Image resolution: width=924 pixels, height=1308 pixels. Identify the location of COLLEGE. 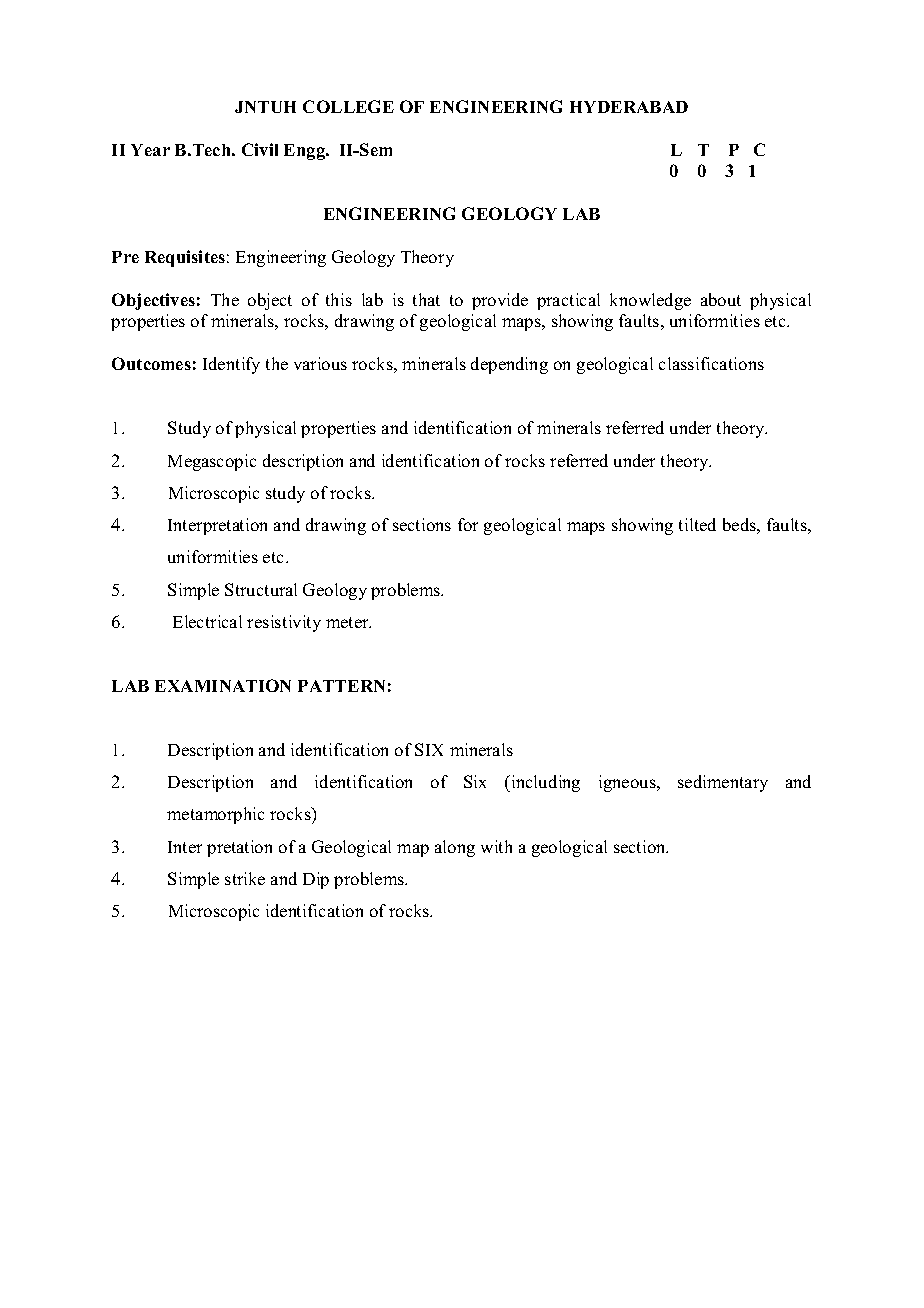
(348, 106).
